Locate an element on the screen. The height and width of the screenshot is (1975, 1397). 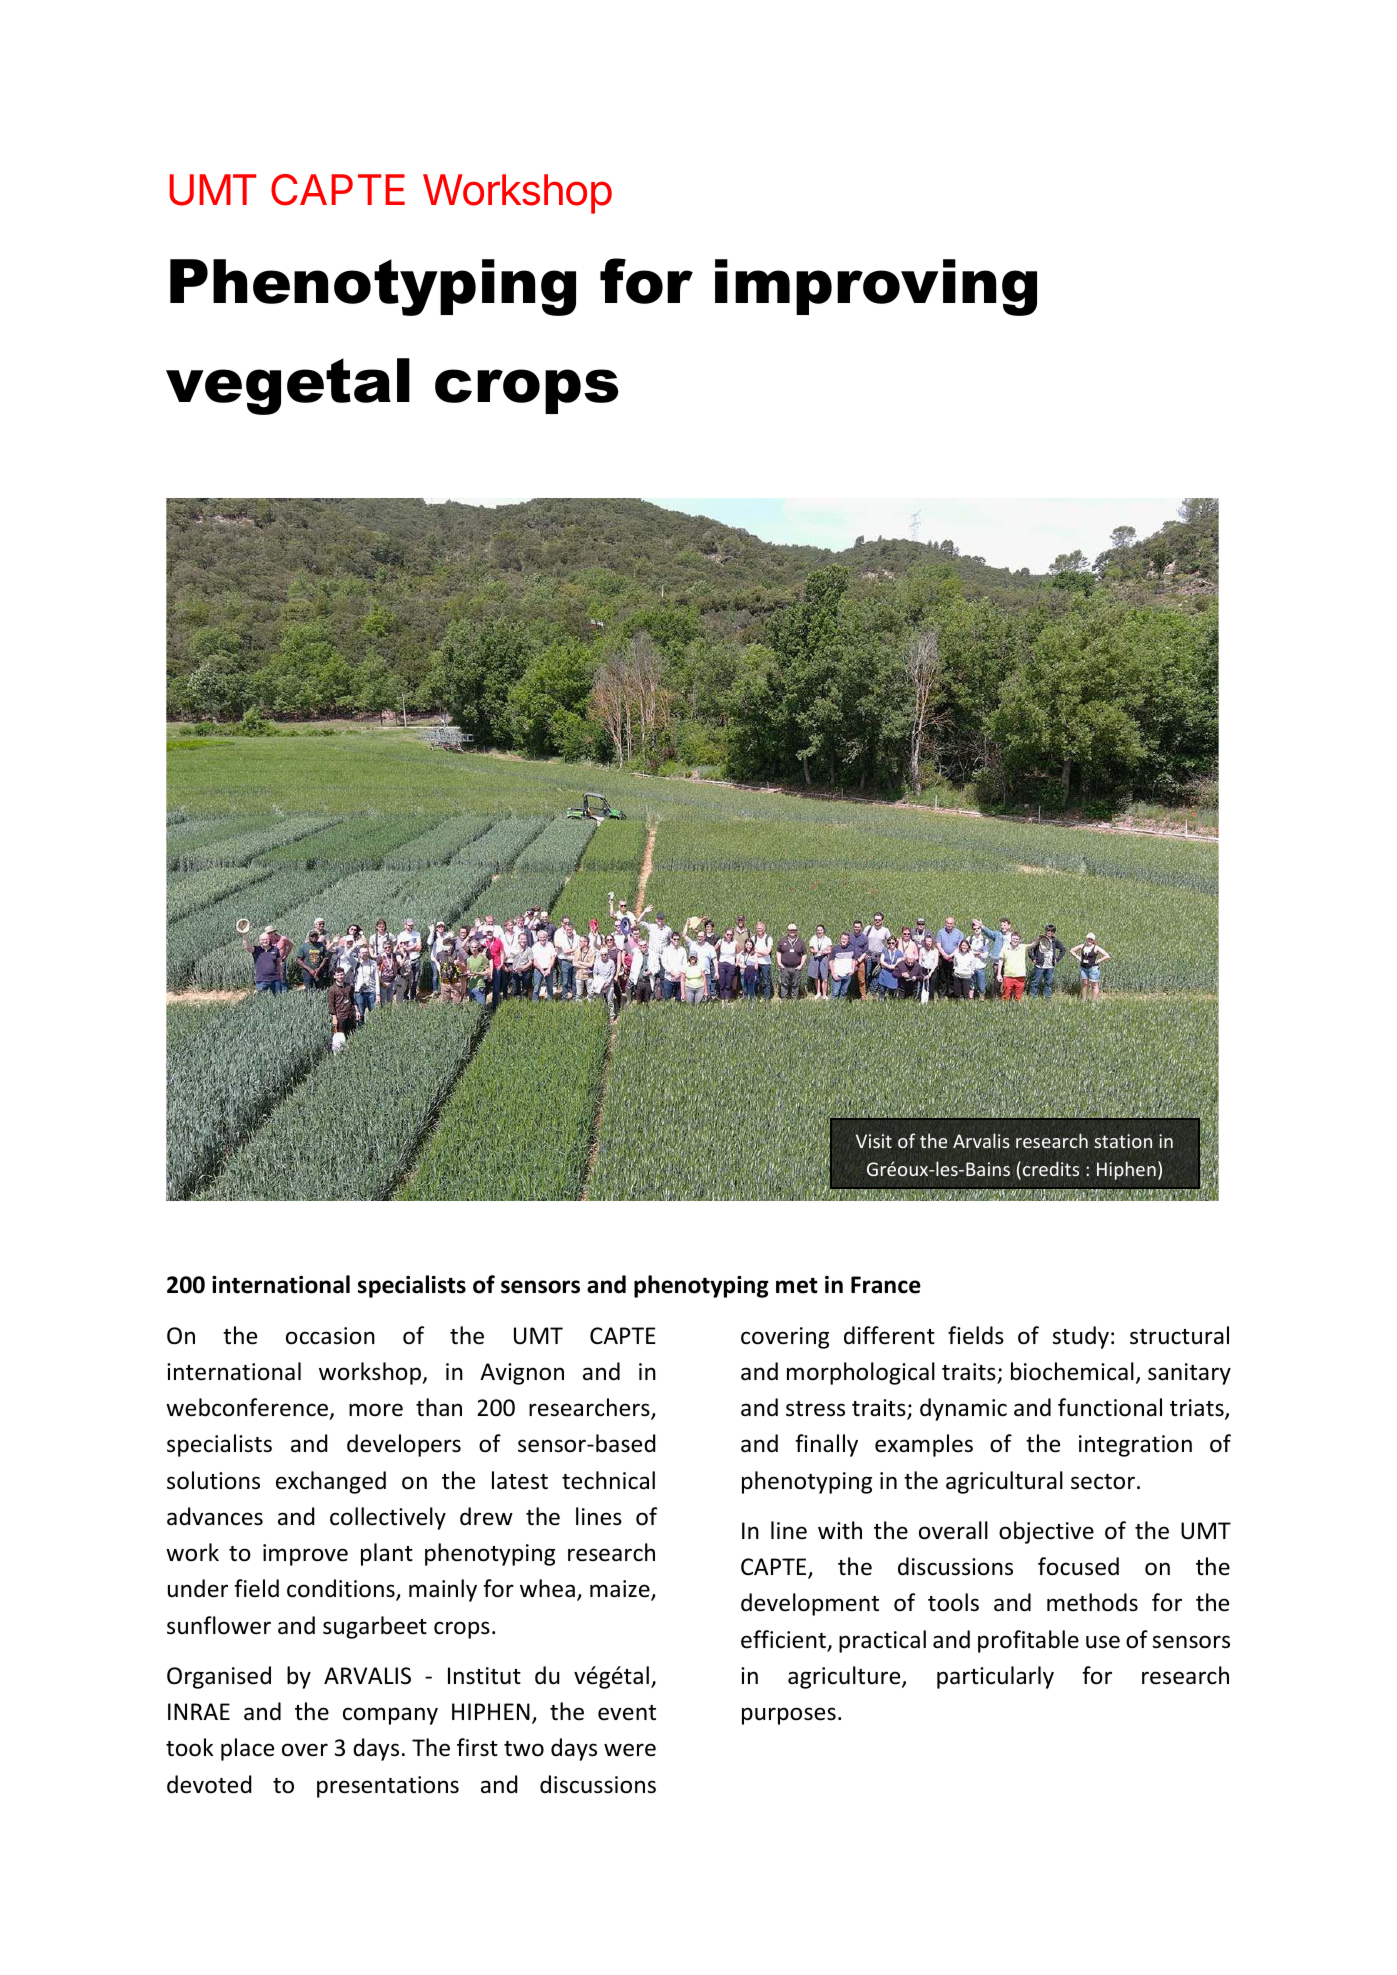
particularly is located at coordinates (995, 1677).
